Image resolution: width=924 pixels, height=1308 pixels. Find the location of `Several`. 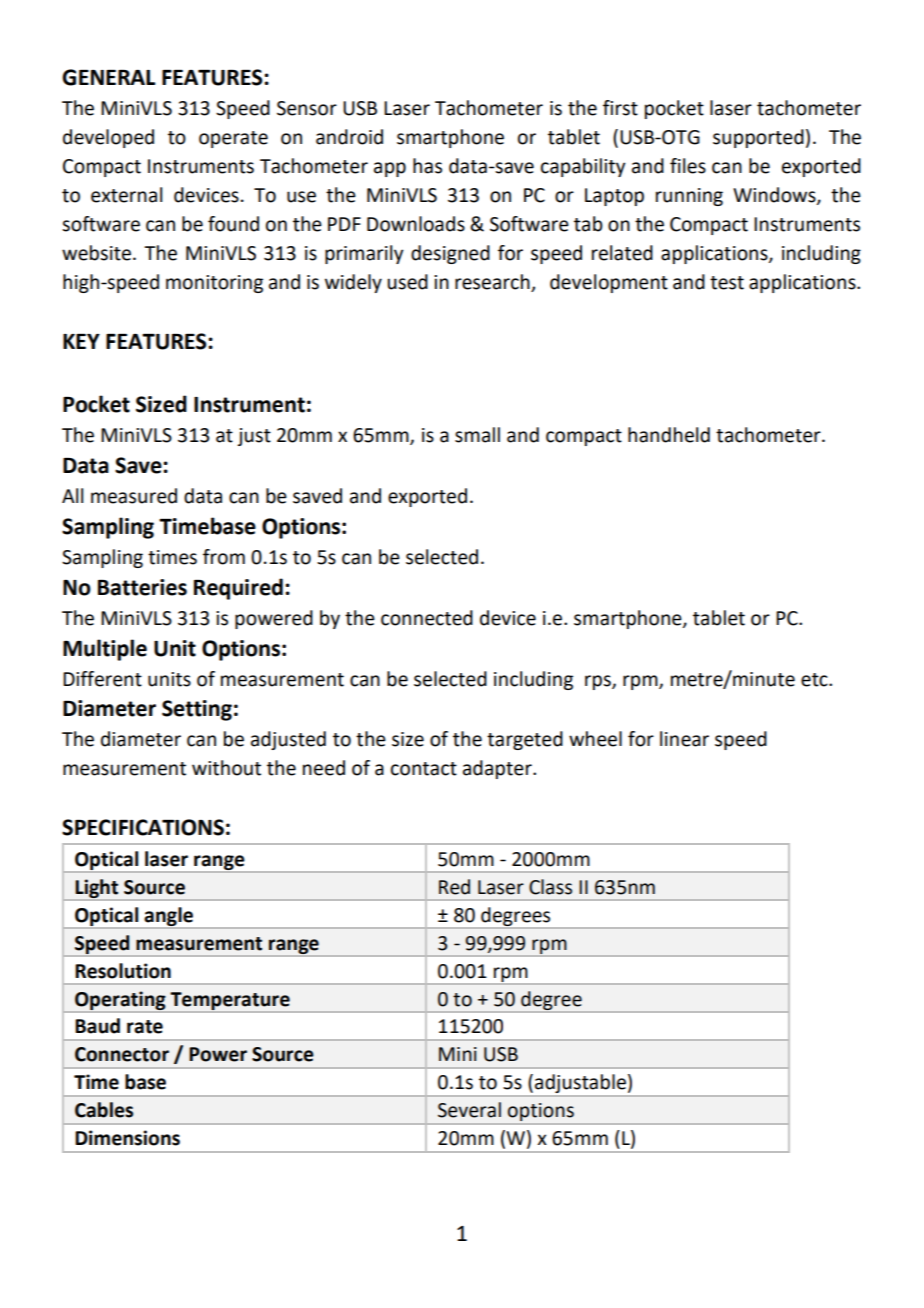

Several is located at coordinates (469, 1110).
